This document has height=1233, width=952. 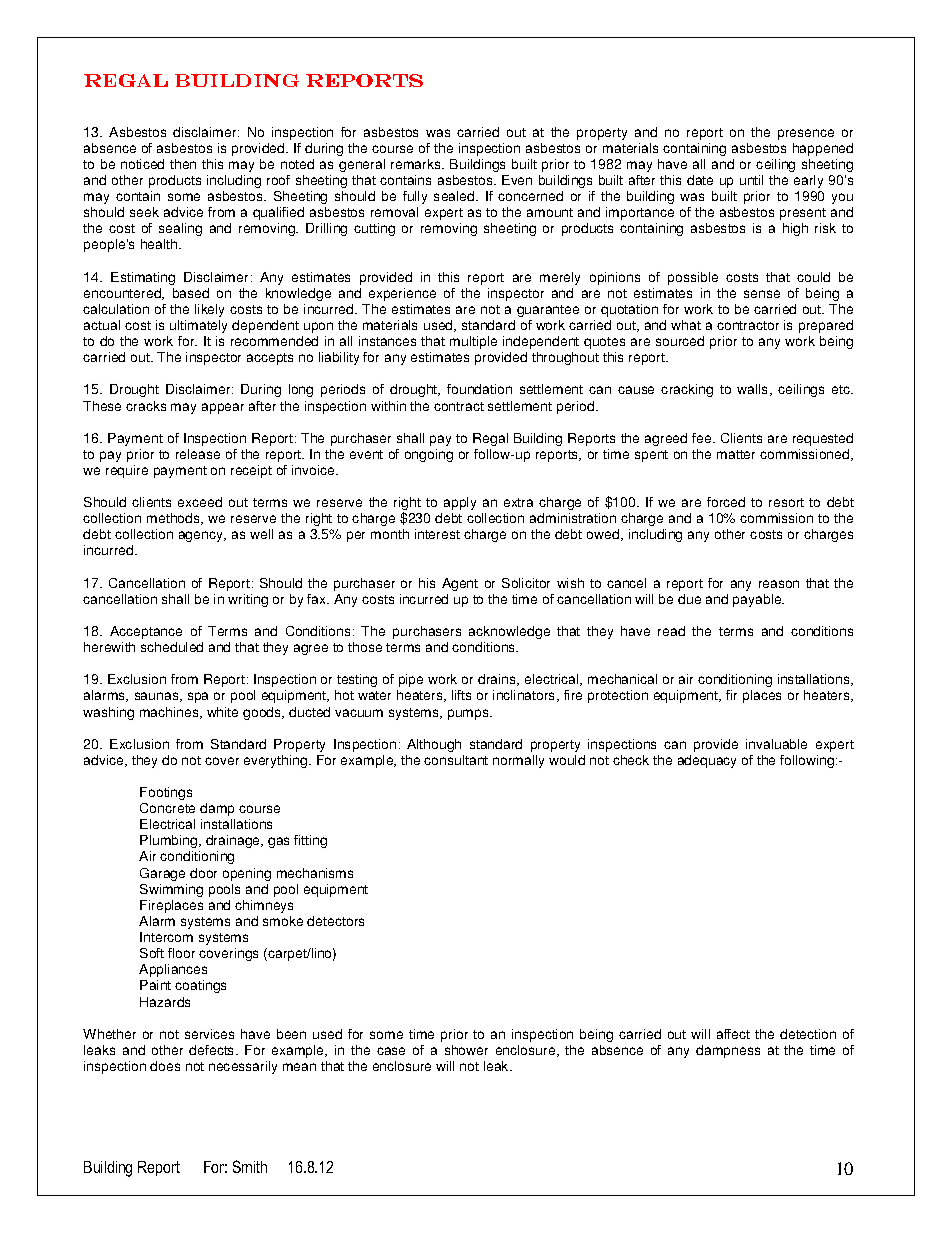 I want to click on until, so click(x=751, y=180).
